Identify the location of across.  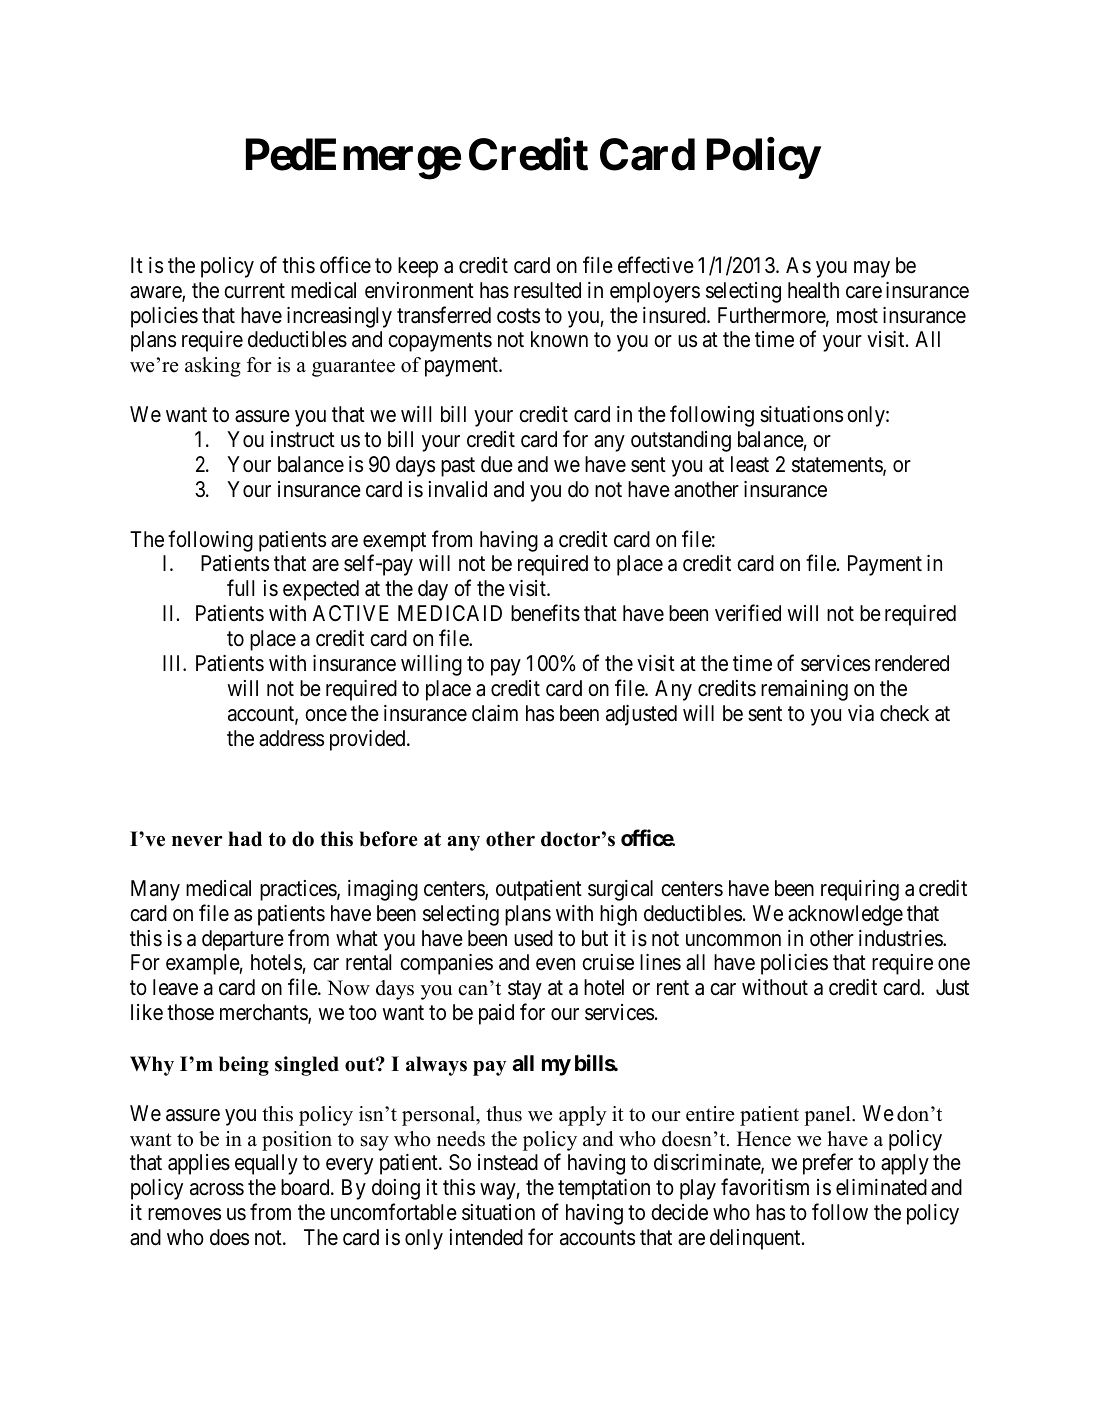
(217, 1189).
